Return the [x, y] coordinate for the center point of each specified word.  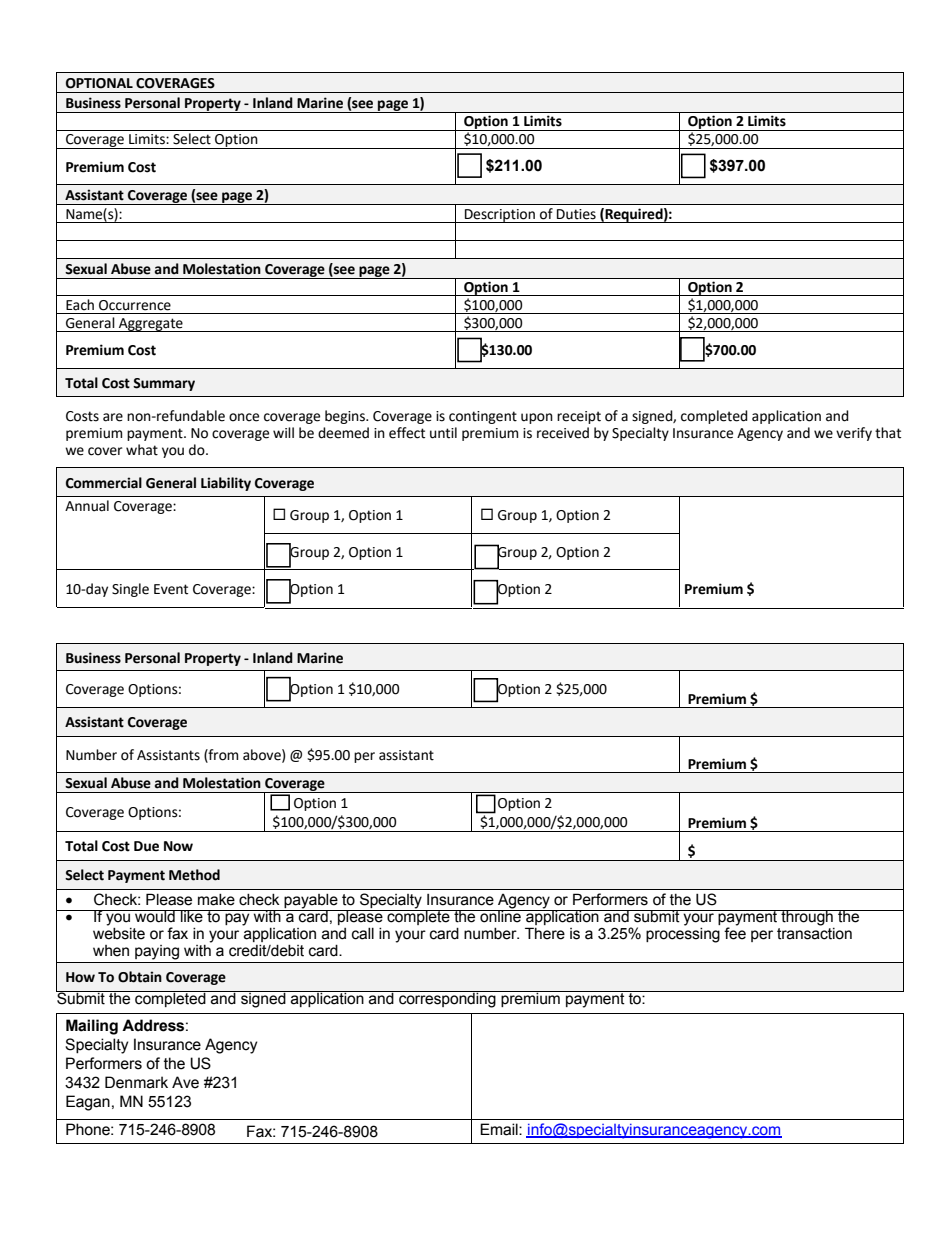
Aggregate [151, 325]
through [807, 918]
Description [500, 216]
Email [500, 1129]
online [500, 915]
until [443, 433]
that [888, 433]
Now [178, 846]
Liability [226, 484]
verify [854, 434]
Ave [185, 1082]
